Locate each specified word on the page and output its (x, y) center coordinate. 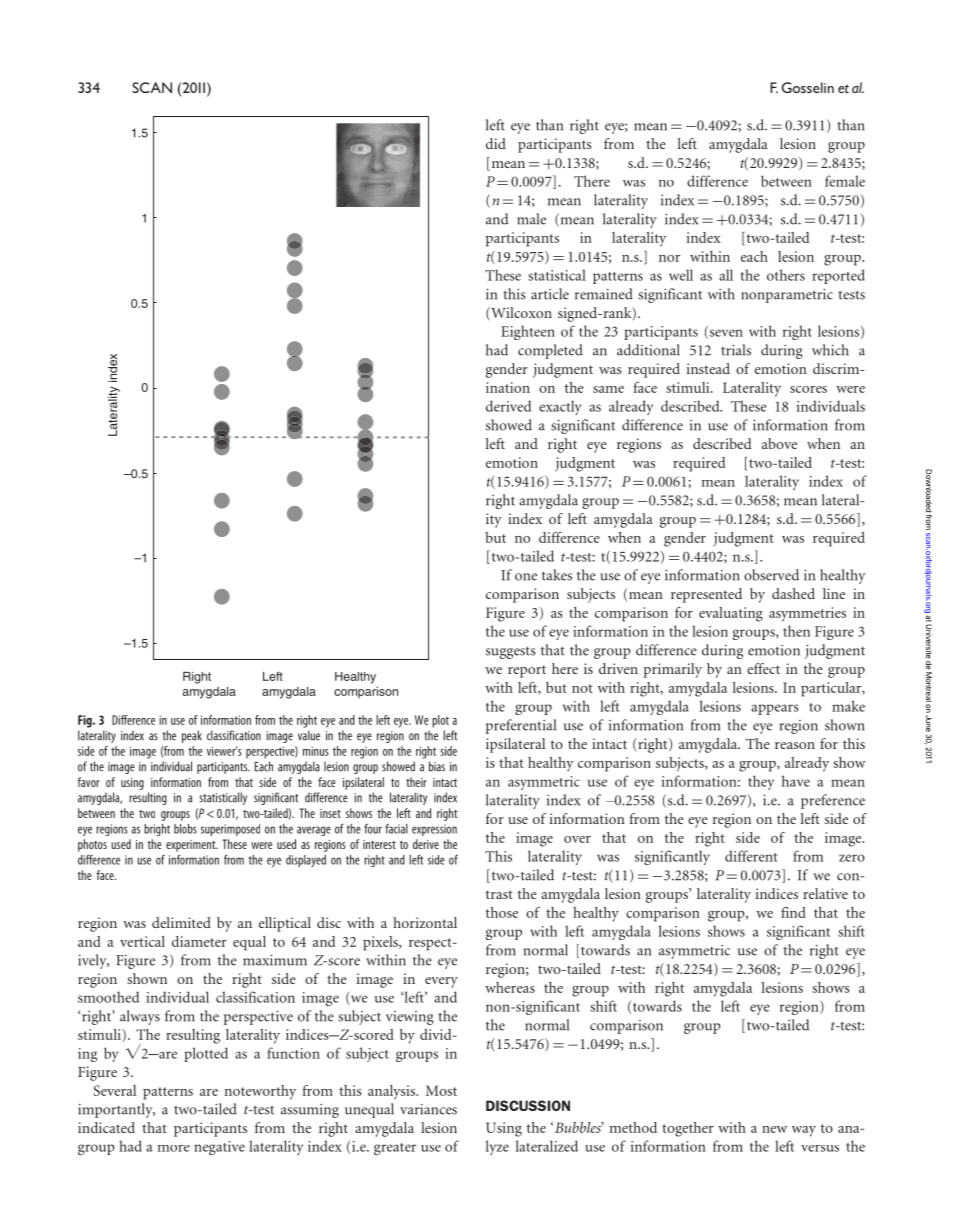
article (550, 294)
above (779, 443)
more (174, 1148)
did (496, 143)
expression (434, 830)
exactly (560, 407)
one (526, 577)
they (761, 782)
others (786, 275)
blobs (185, 829)
